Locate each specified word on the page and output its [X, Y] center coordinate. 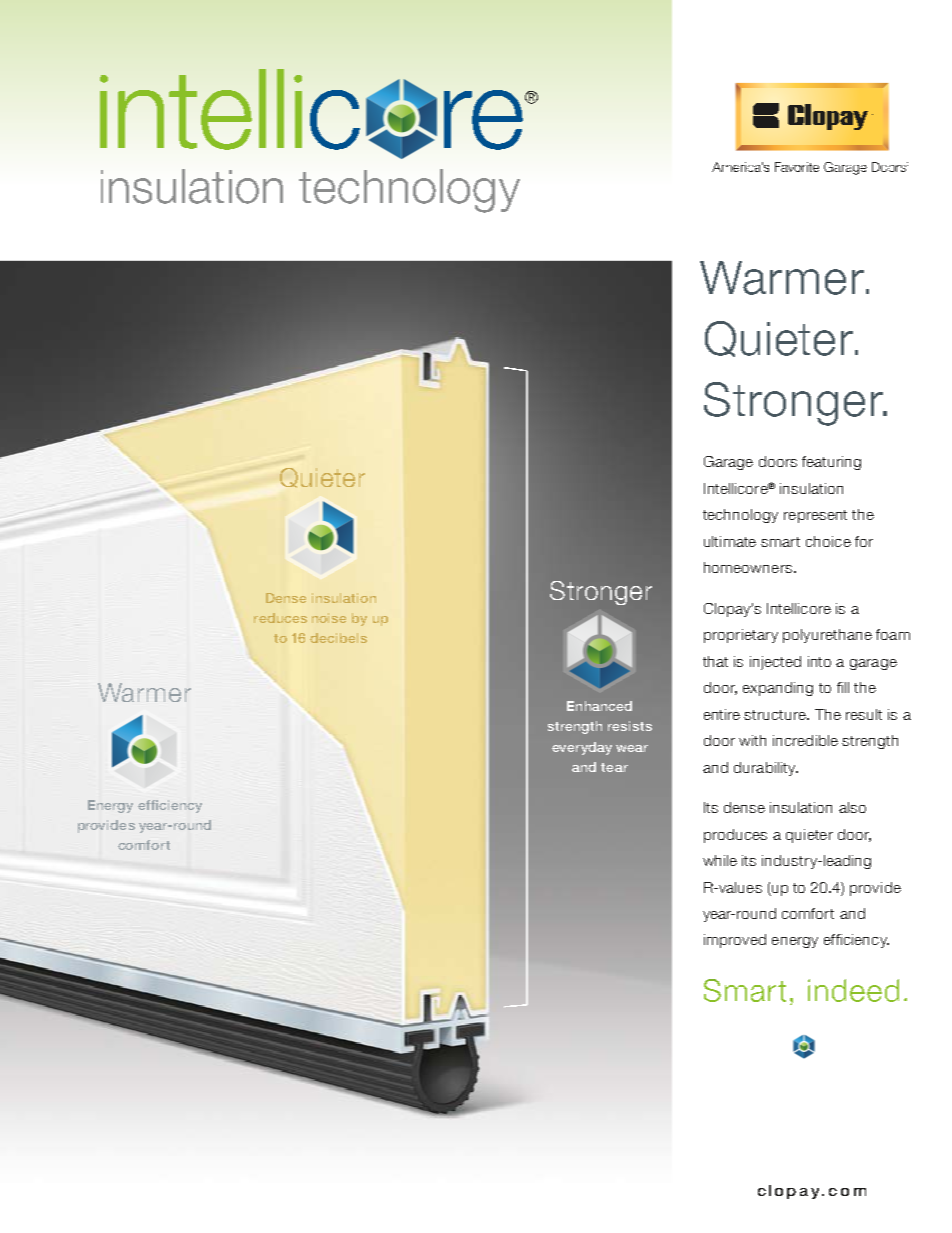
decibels [338, 638]
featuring [831, 463]
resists [630, 726]
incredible [805, 740]
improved [735, 941]
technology [740, 516]
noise [329, 618]
